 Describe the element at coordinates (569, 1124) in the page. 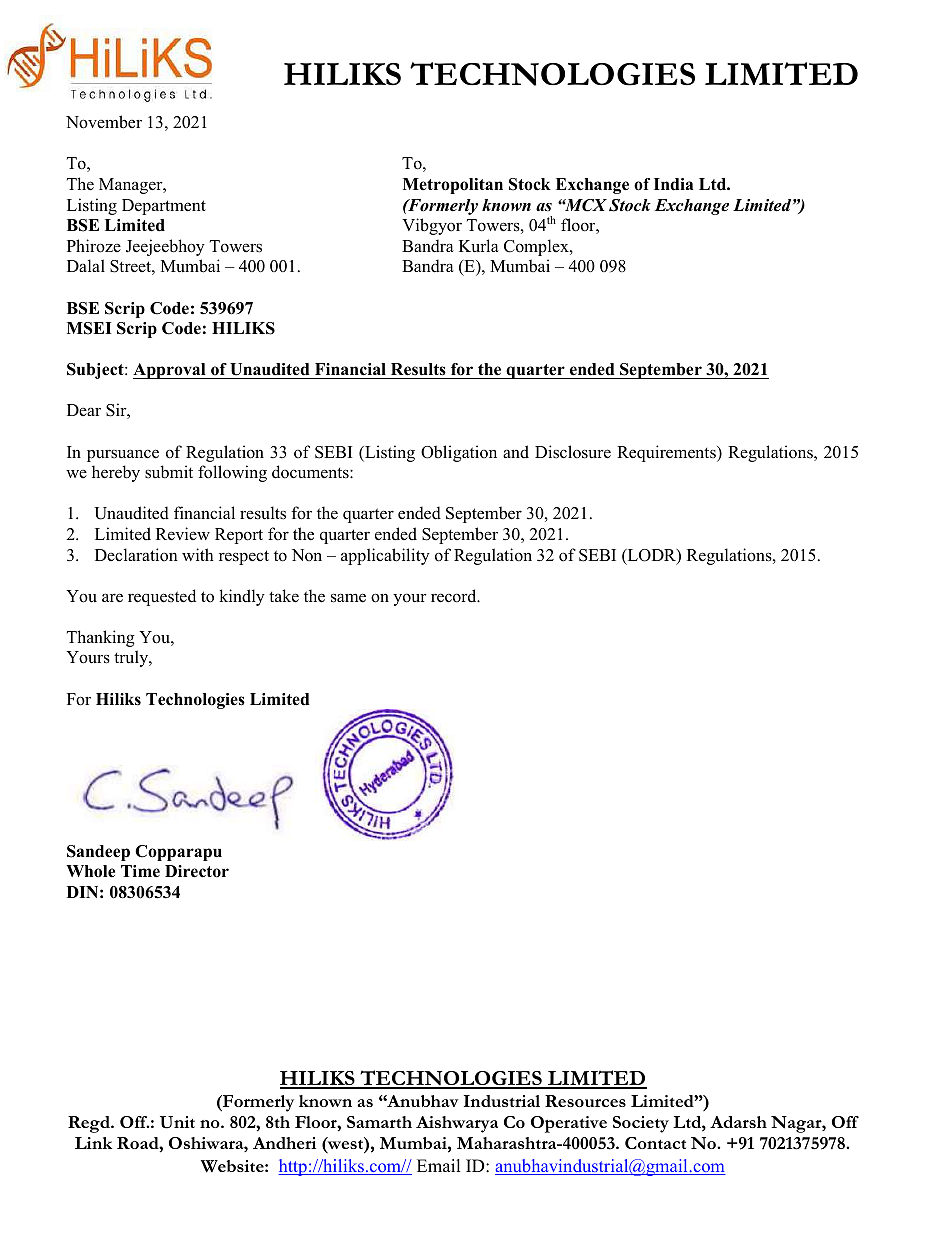

I see `Operative` at that location.
